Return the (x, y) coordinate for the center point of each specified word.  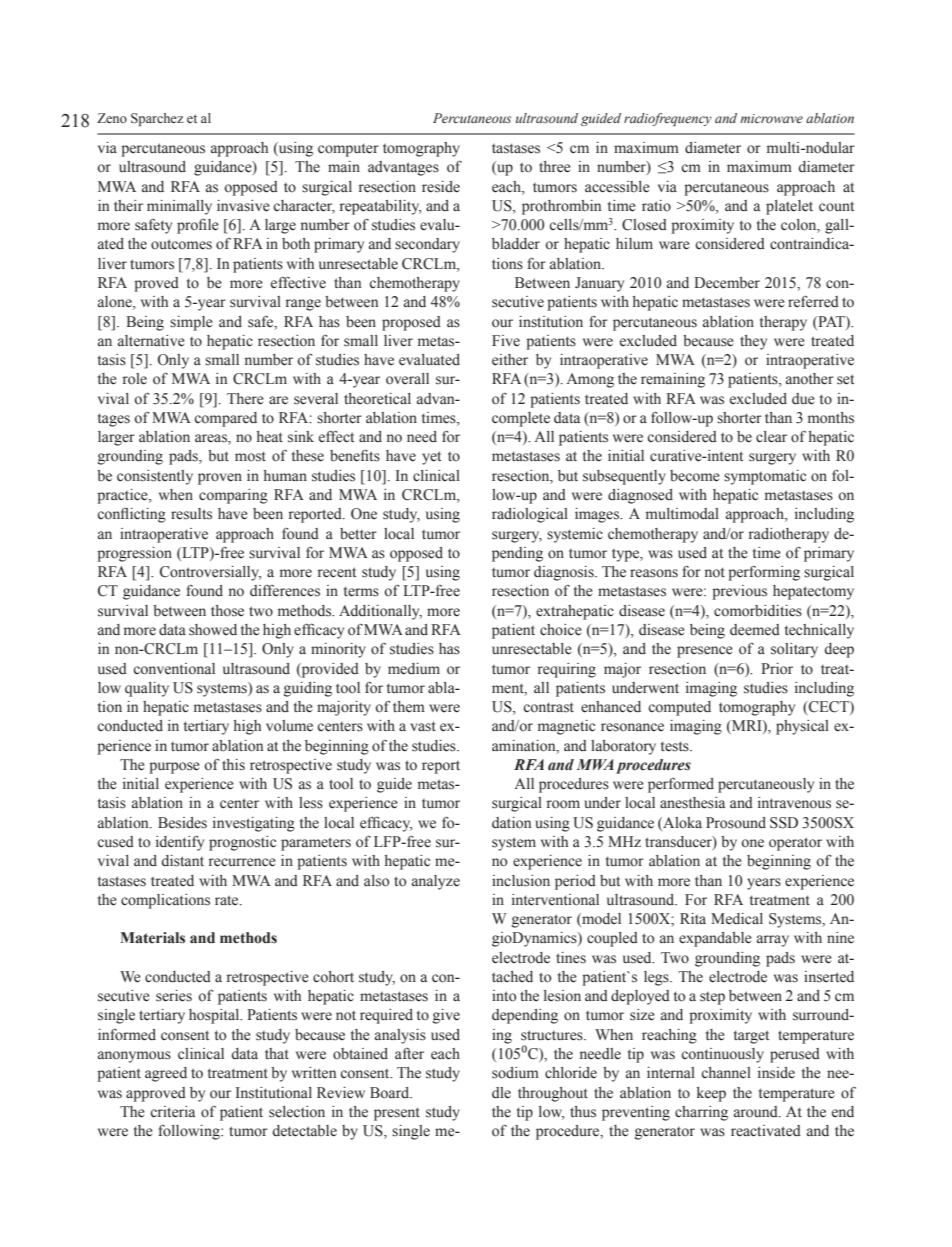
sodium (515, 1073)
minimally (179, 207)
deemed (755, 630)
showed (213, 630)
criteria (173, 1112)
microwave (771, 118)
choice (561, 630)
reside (441, 187)
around (757, 1112)
